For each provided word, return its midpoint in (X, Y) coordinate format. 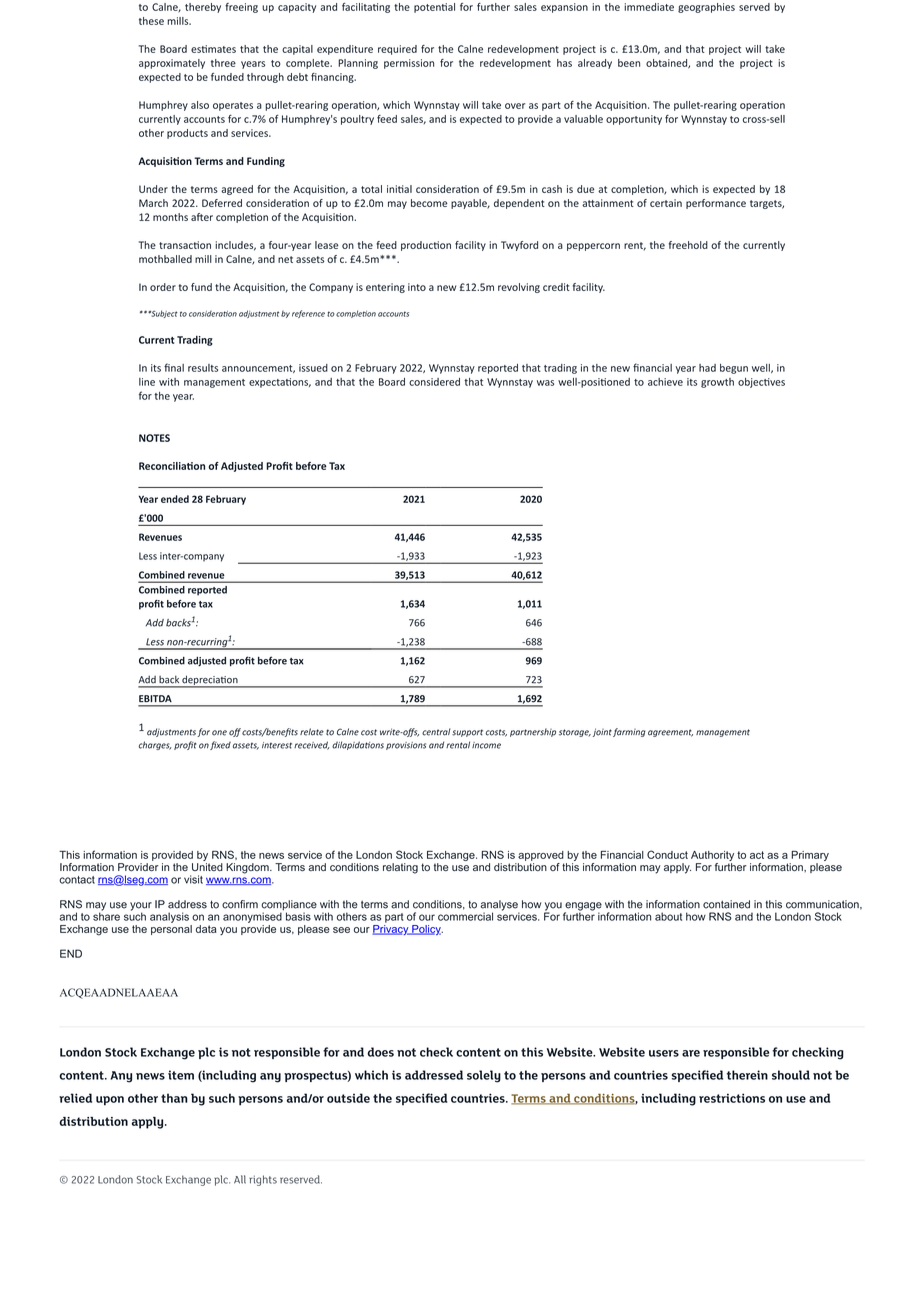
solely (484, 1076)
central (436, 732)
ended (175, 499)
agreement (670, 733)
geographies (706, 8)
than (174, 1098)
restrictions (732, 1098)
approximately (172, 64)
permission (409, 64)
